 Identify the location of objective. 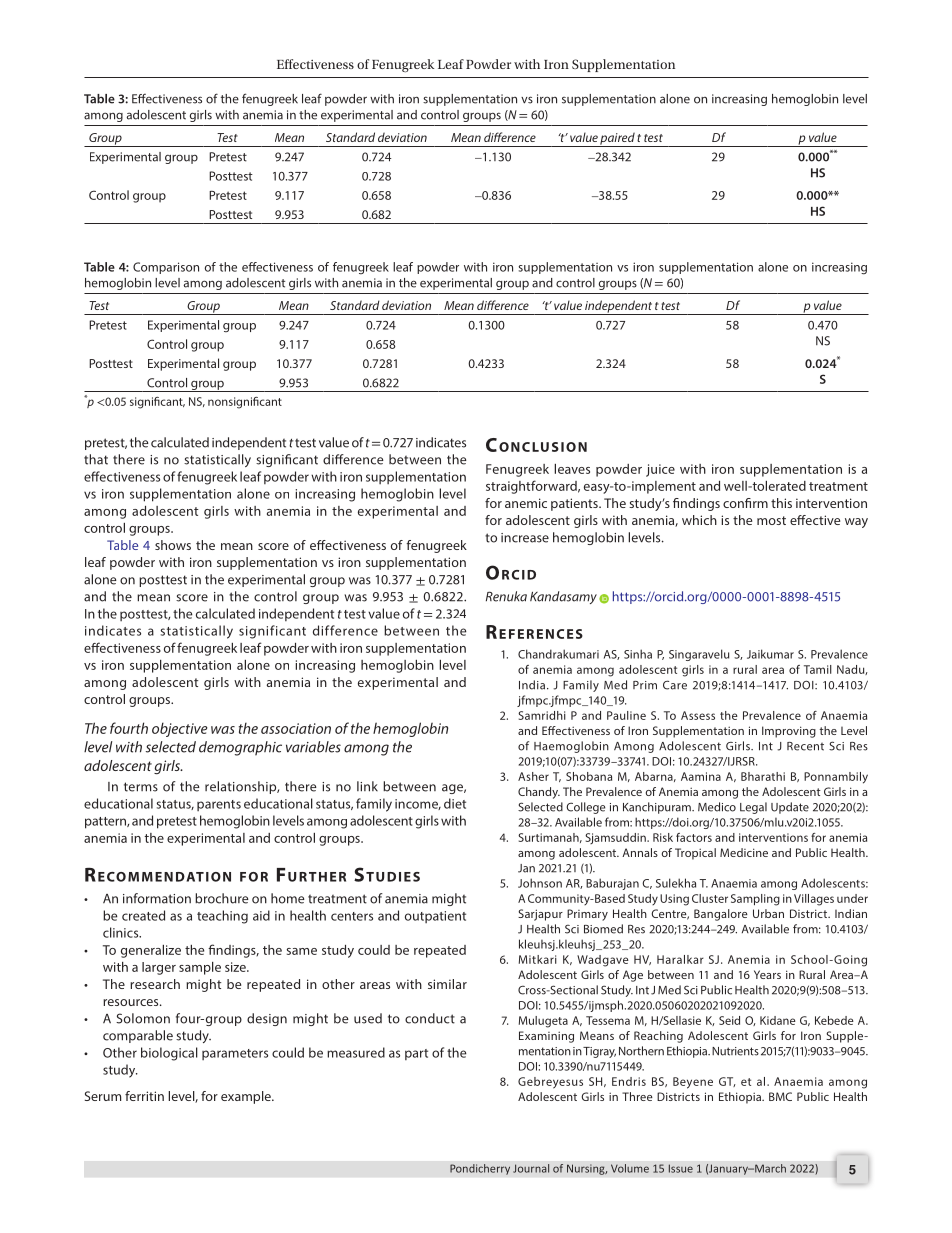
(180, 729).
